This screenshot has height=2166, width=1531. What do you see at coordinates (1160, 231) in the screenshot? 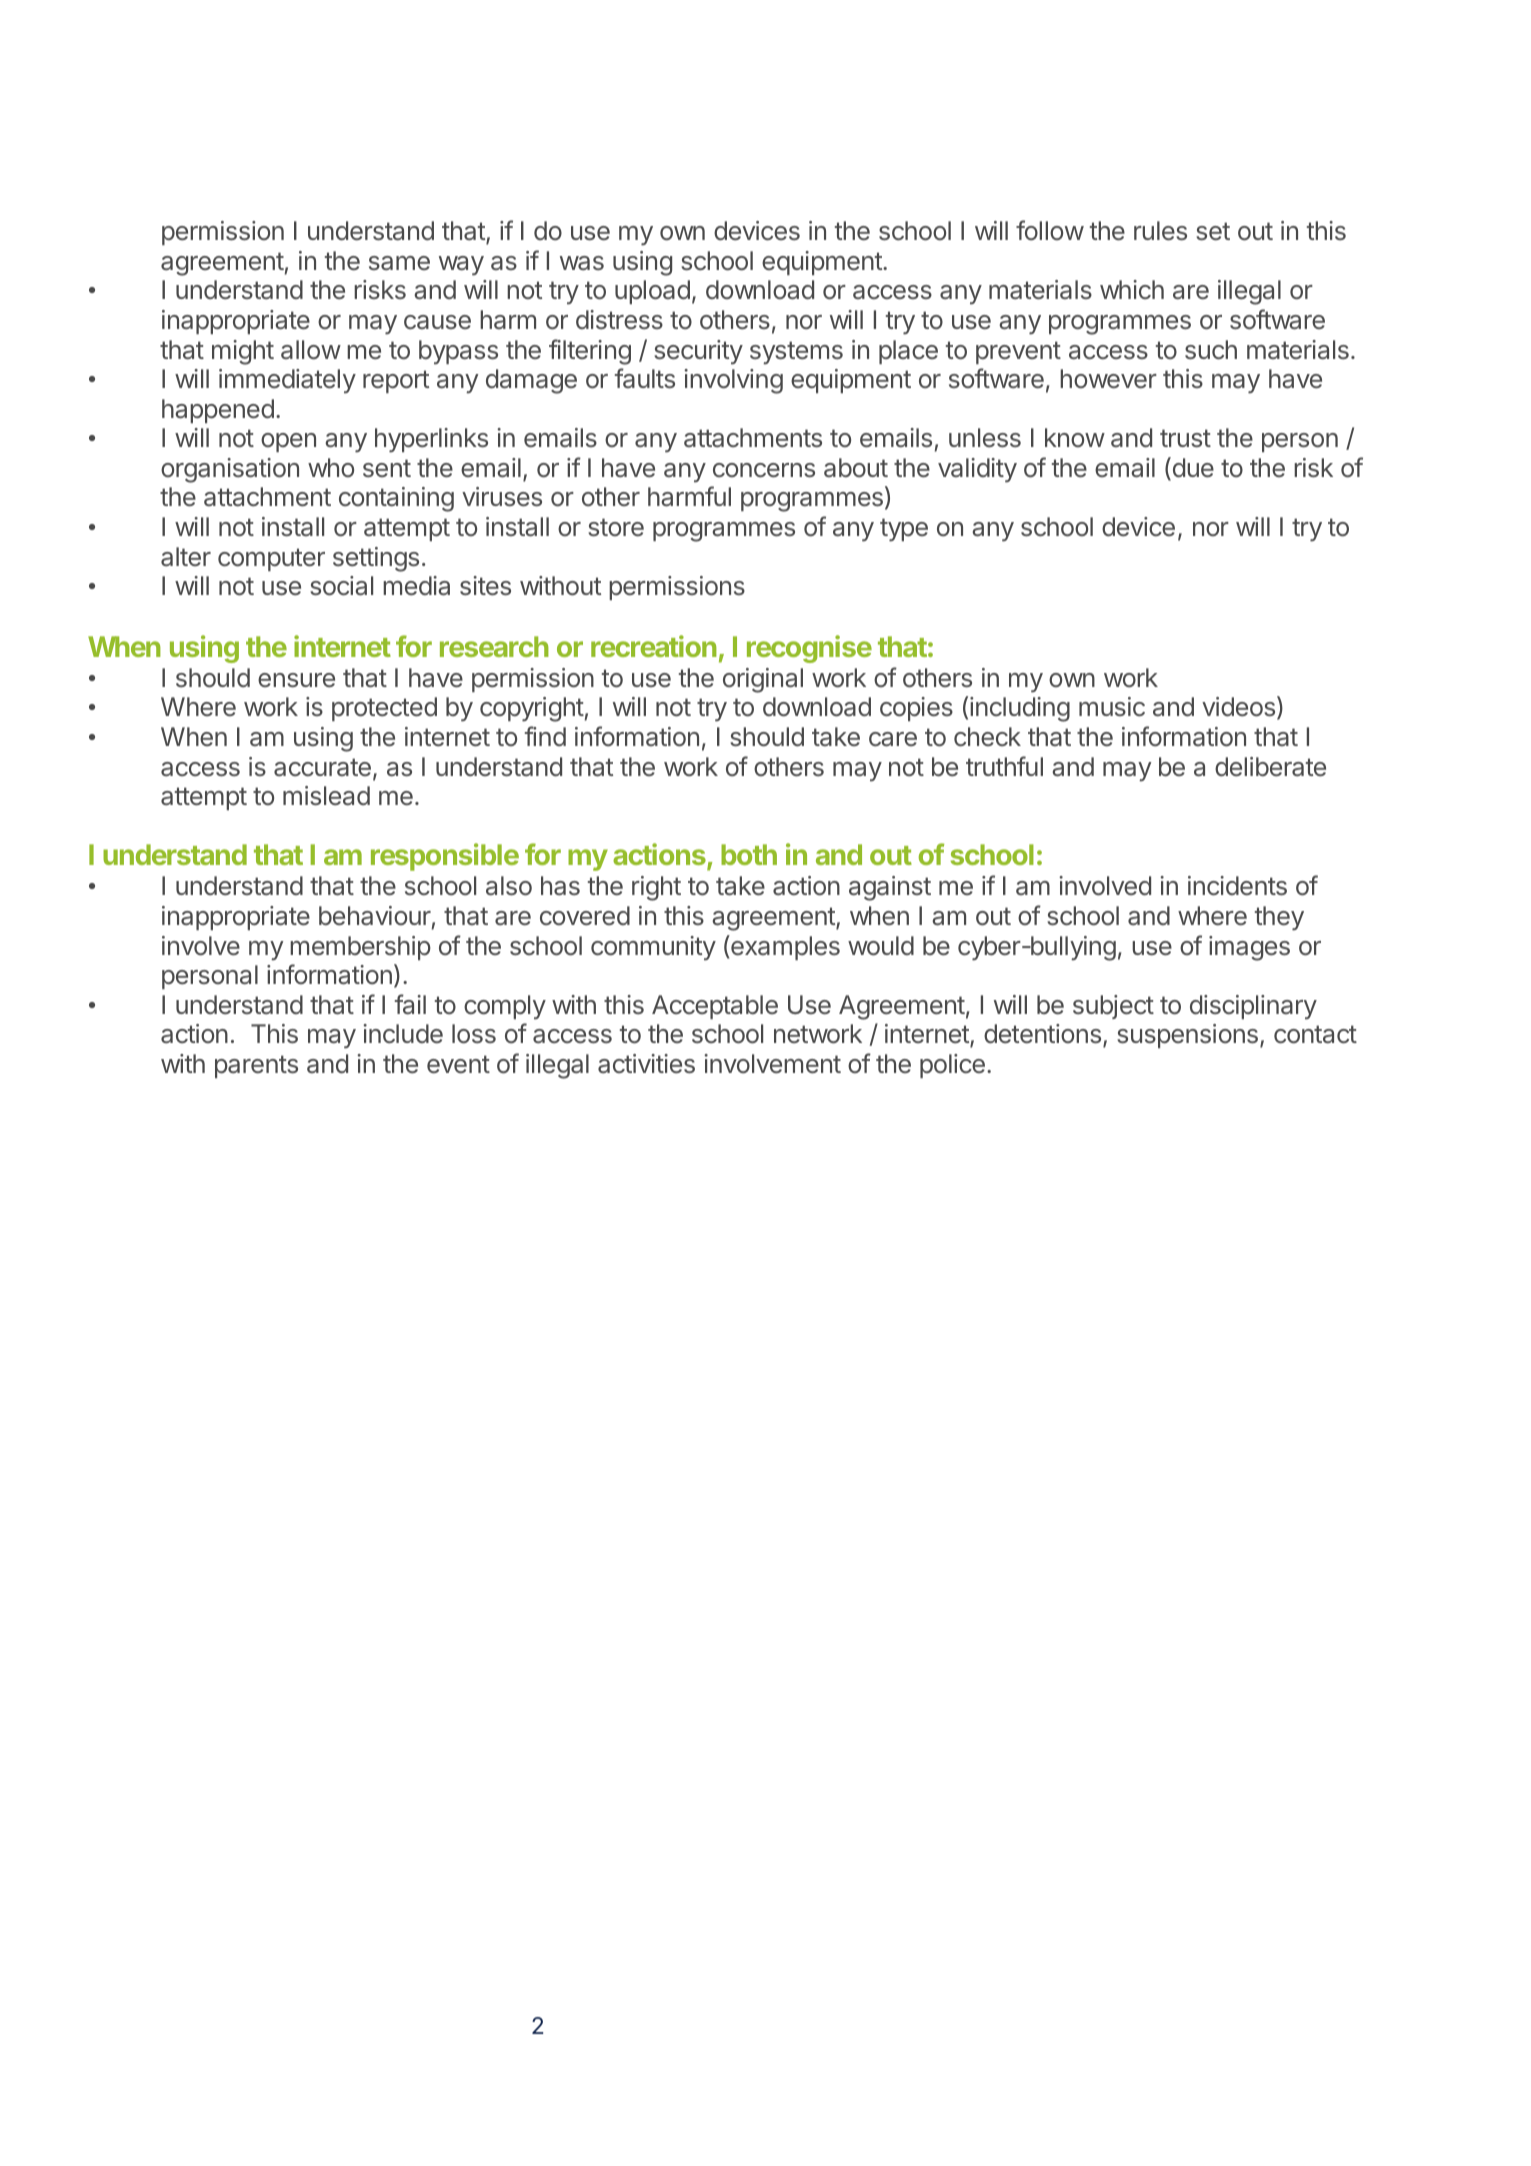
I see `rules` at bounding box center [1160, 231].
